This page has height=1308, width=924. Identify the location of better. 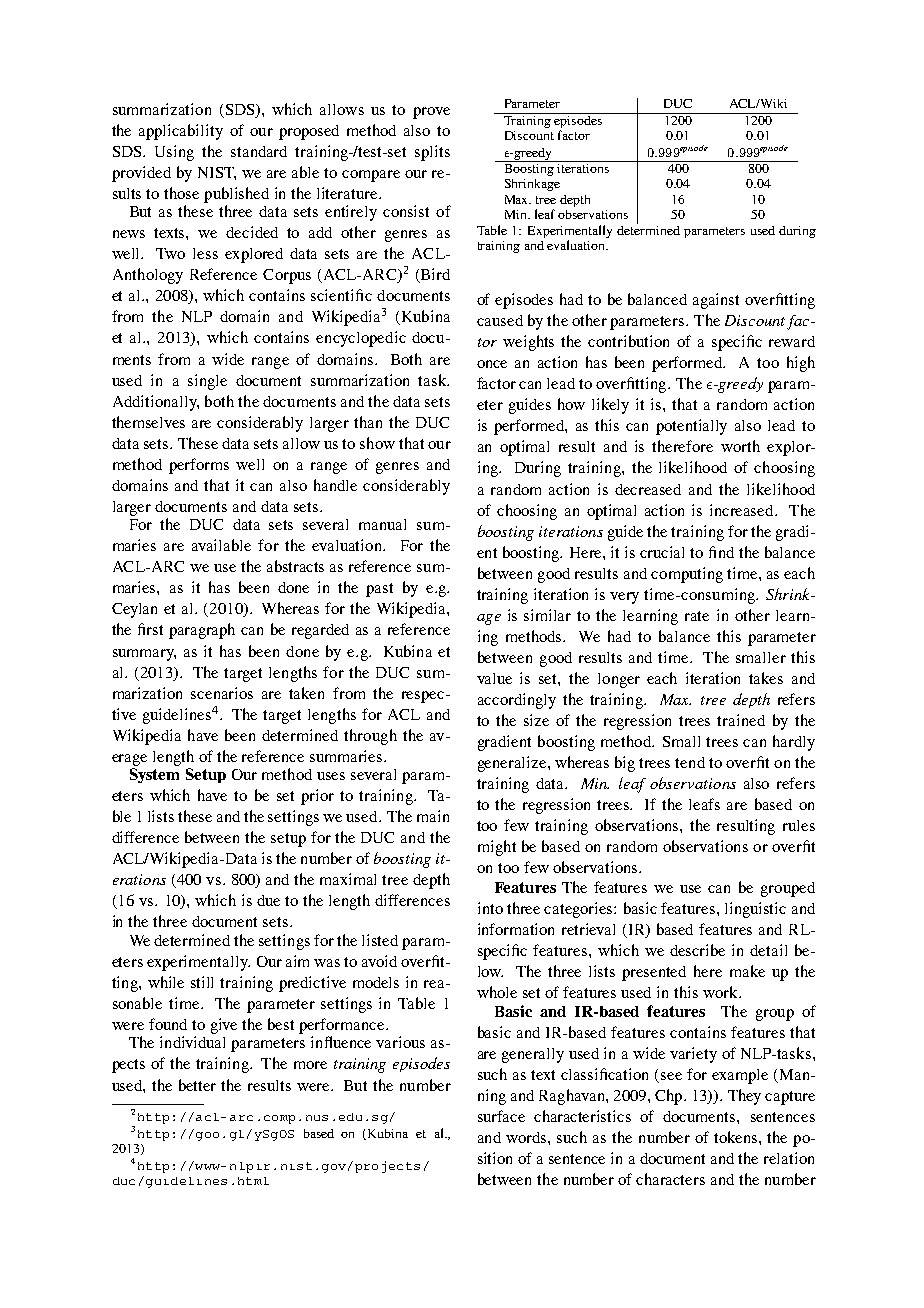
(197, 1085).
